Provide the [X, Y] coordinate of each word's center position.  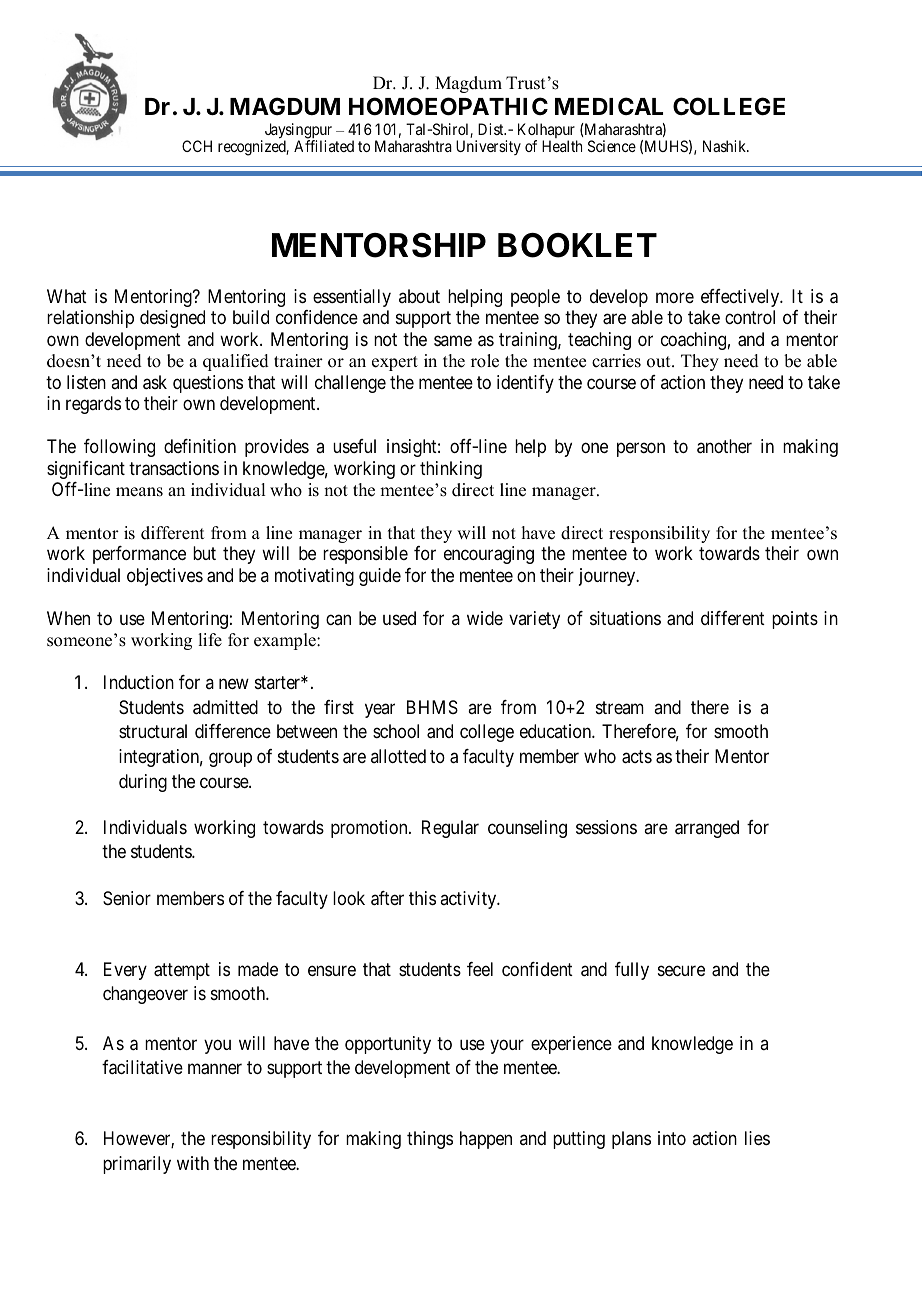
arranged [707, 829]
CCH [197, 146]
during [143, 783]
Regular [450, 829]
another [724, 446]
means [139, 492]
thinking [451, 470]
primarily [137, 1165]
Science [612, 146]
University [488, 147]
